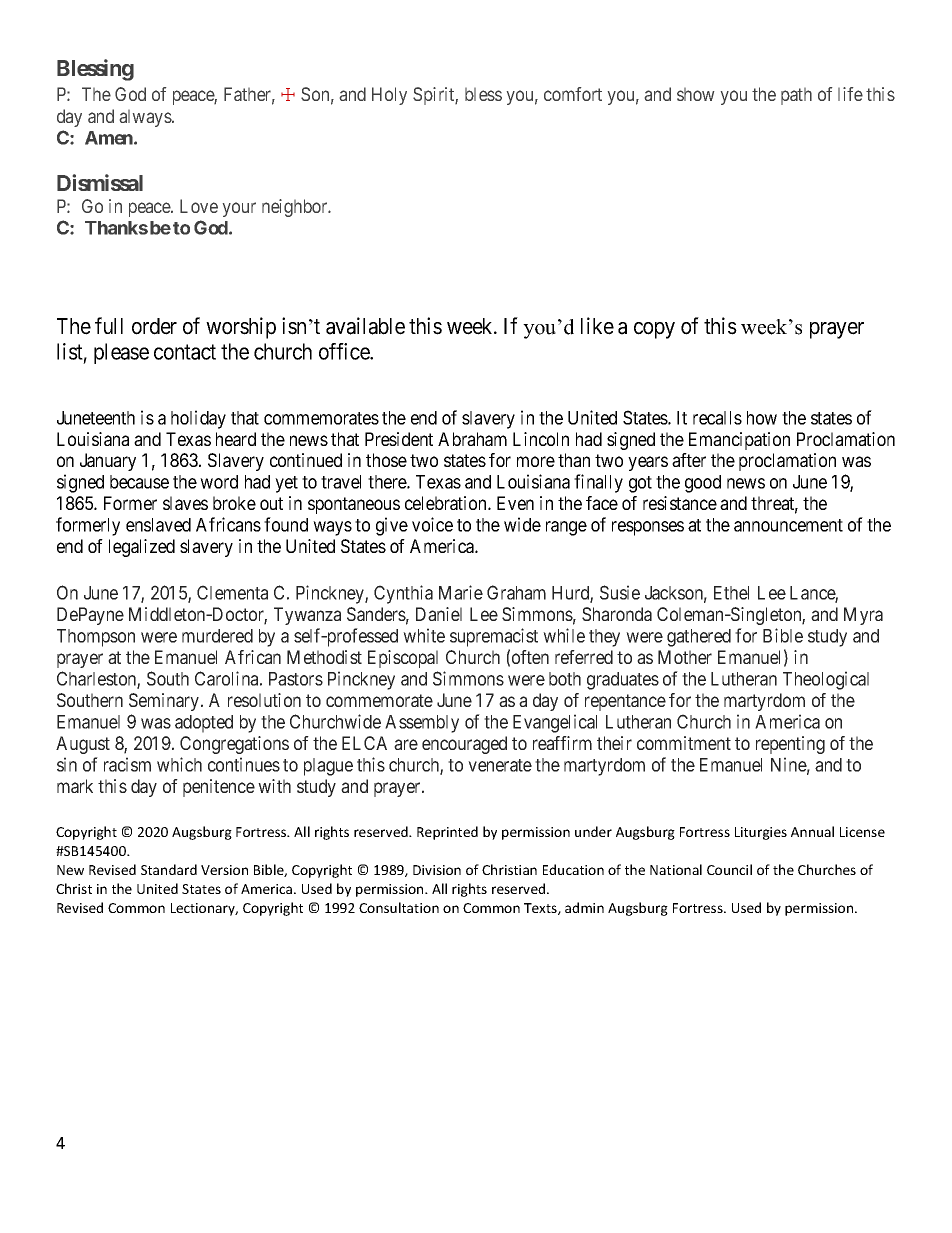 This screenshot has height=1233, width=952. Describe the element at coordinates (826, 680) in the screenshot. I see `Theological` at that location.
